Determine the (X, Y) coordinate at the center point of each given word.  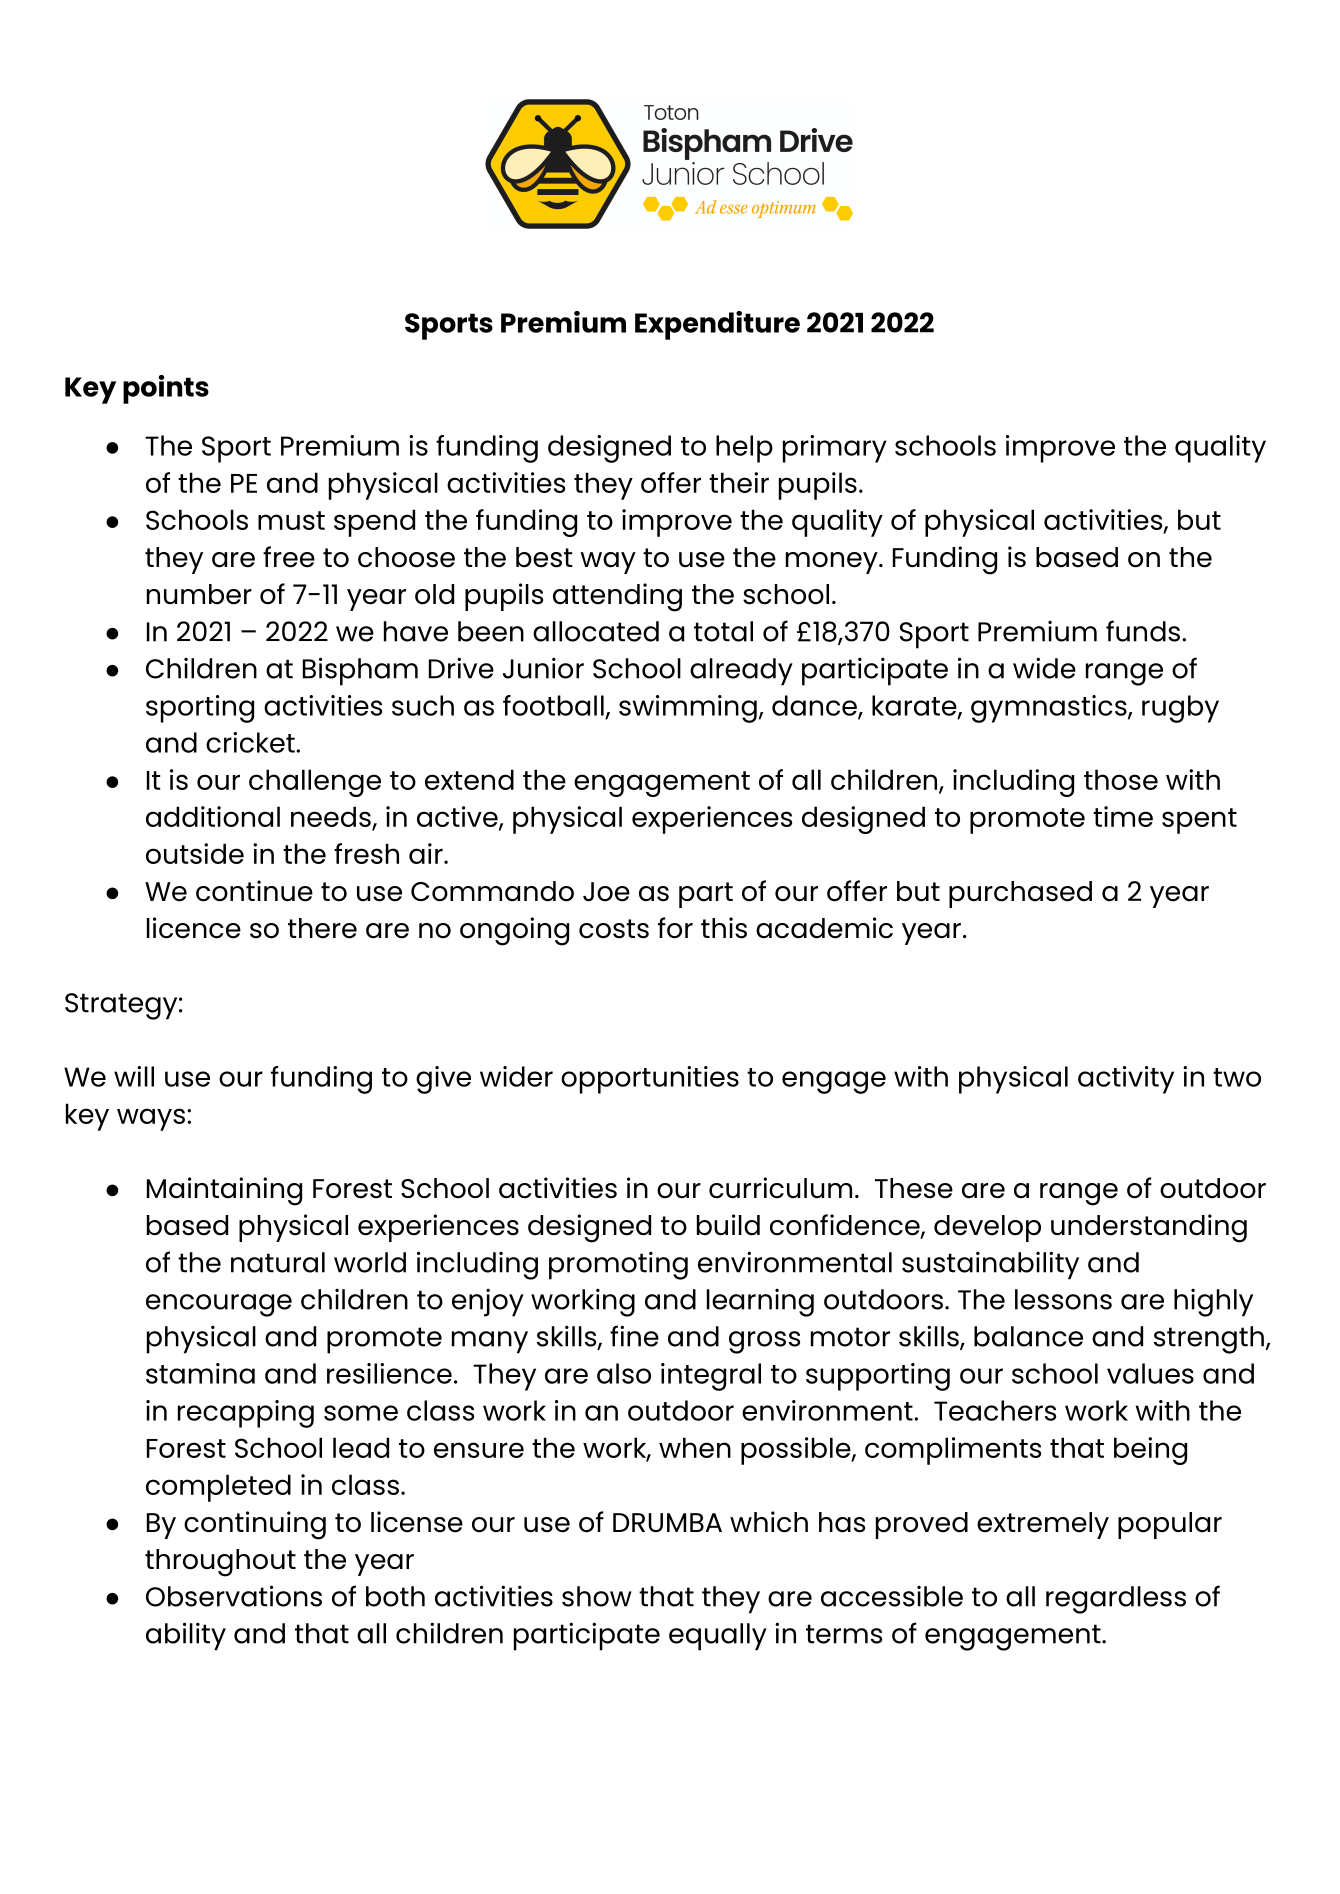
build (728, 1225)
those (1121, 779)
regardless (1116, 1600)
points (166, 389)
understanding (1149, 1228)
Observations (234, 1596)
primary (835, 449)
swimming (688, 709)
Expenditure (717, 325)
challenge (315, 783)
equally (718, 1637)
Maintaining (224, 1191)
